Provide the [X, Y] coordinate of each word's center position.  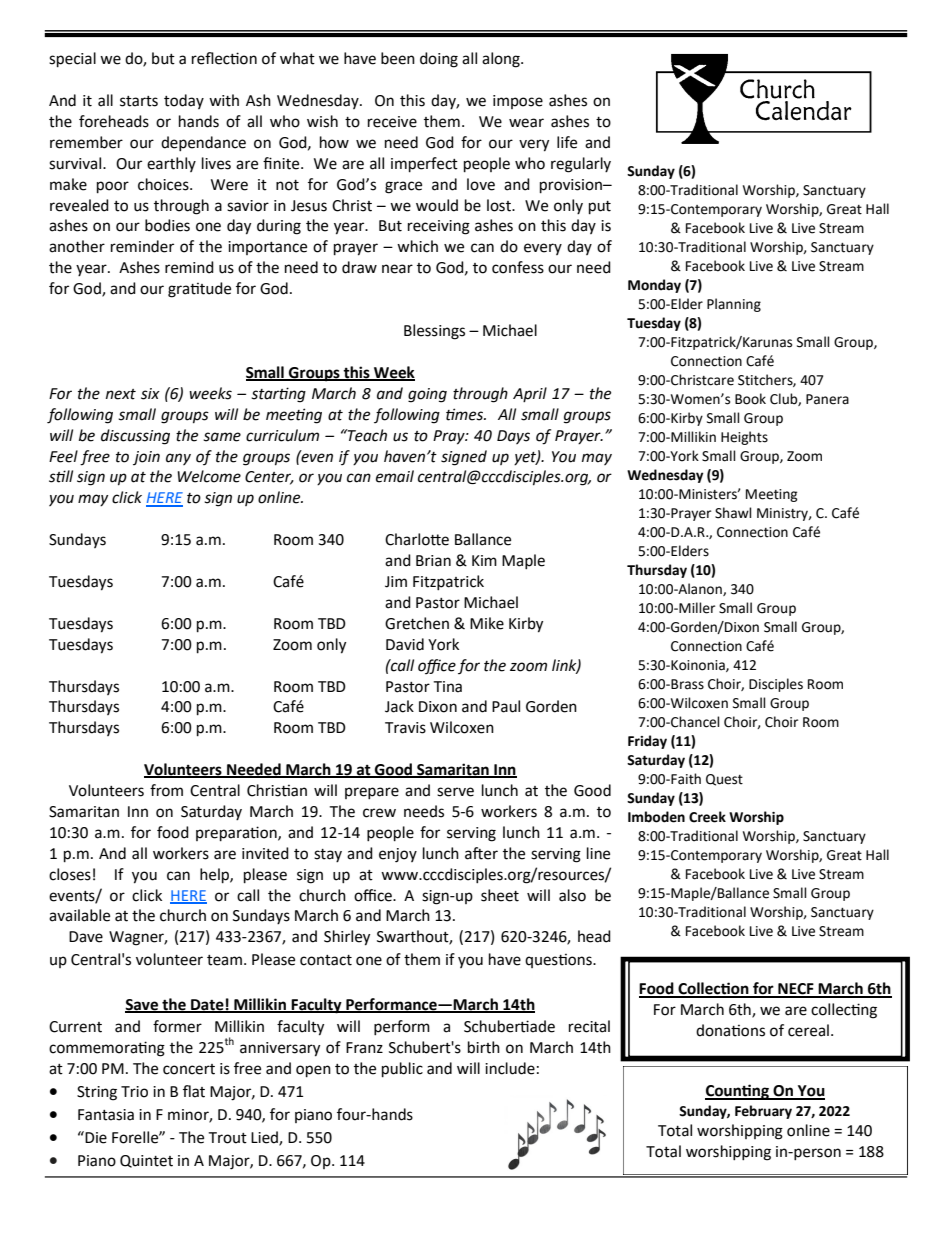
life [567, 142]
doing [439, 60]
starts [139, 101]
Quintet [146, 1161]
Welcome [209, 476]
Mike [487, 623]
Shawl [733, 513]
